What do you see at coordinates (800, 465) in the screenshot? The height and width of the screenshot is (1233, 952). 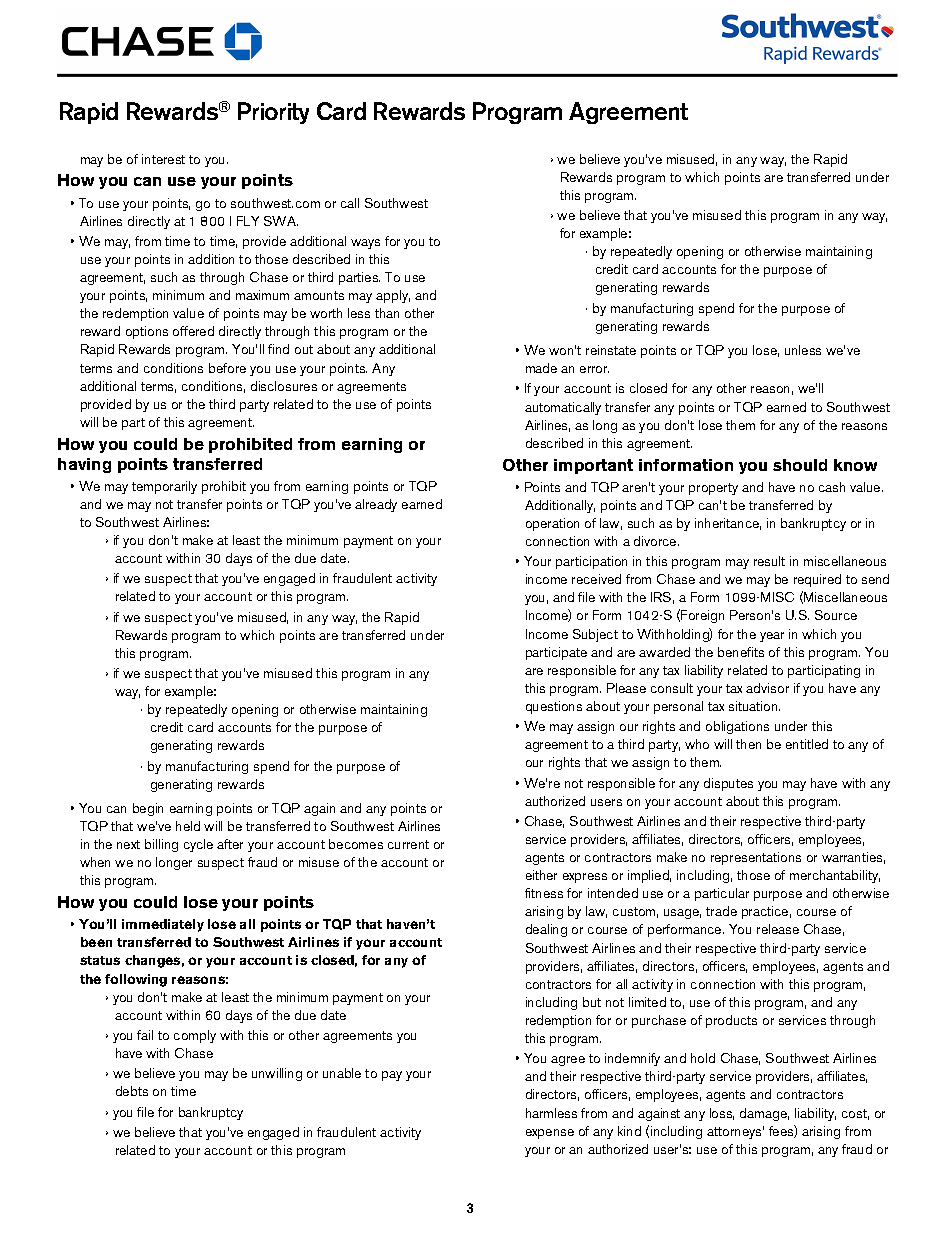 I see `should` at bounding box center [800, 465].
